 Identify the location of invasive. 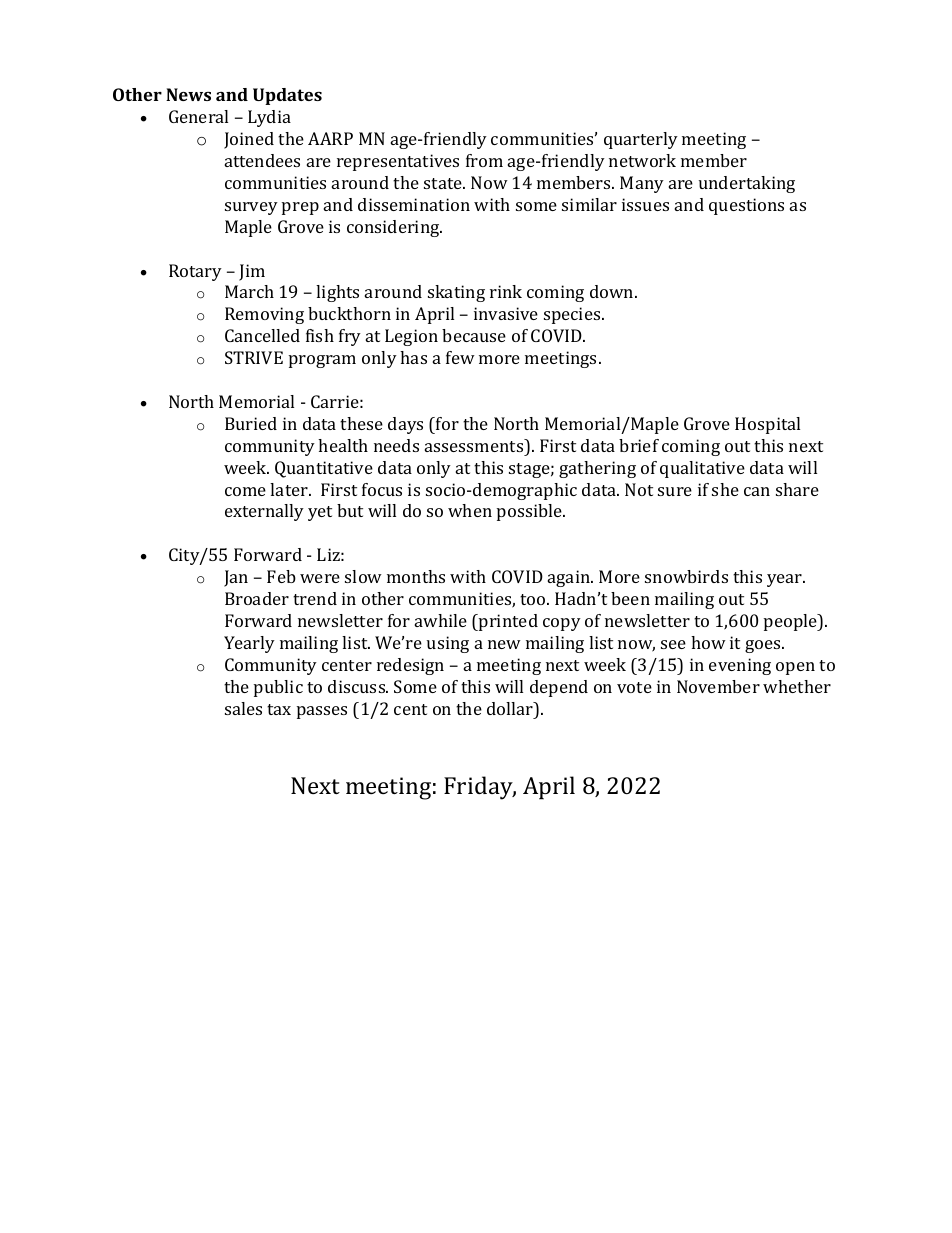
(506, 313).
